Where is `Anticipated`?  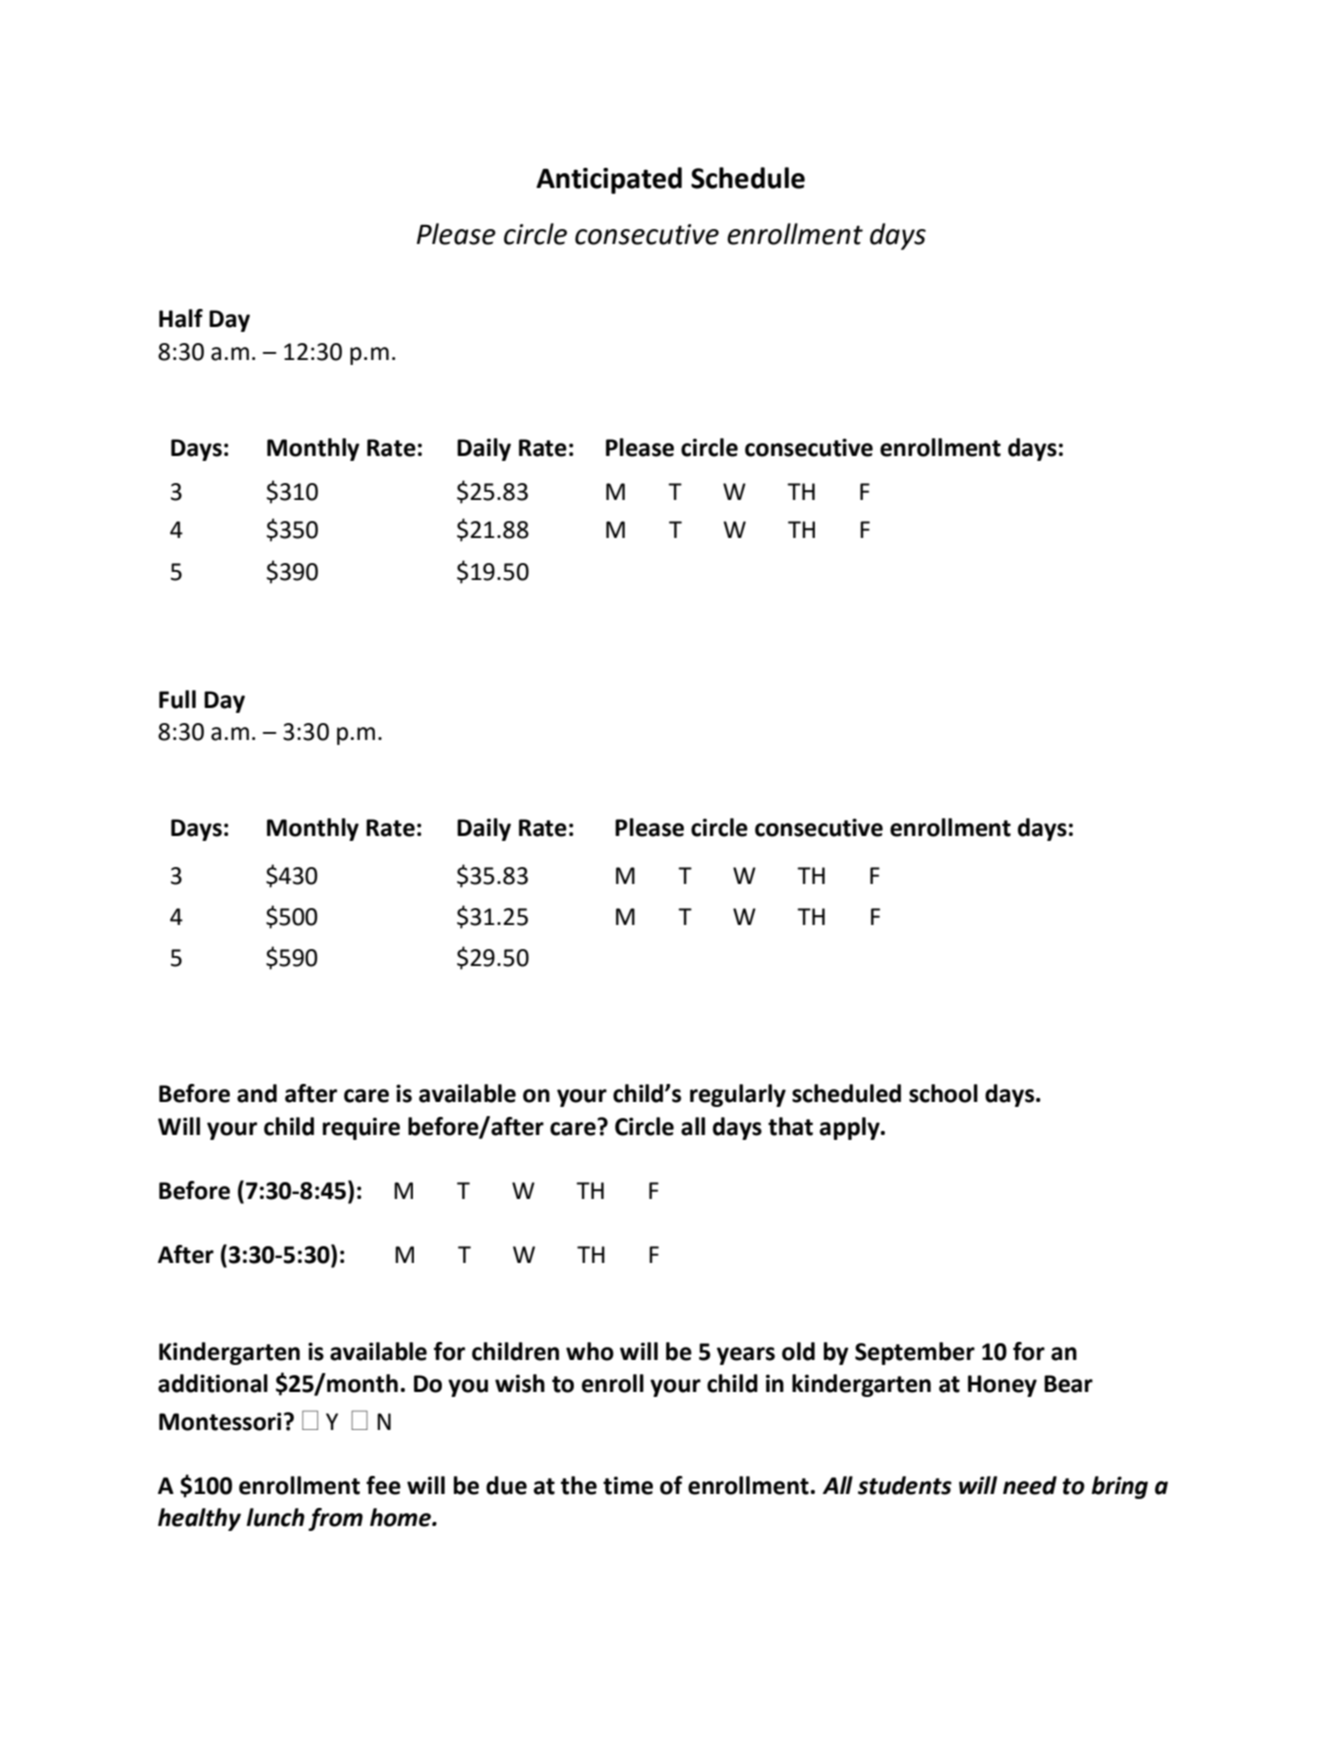
Anticipated is located at coordinates (609, 180).
